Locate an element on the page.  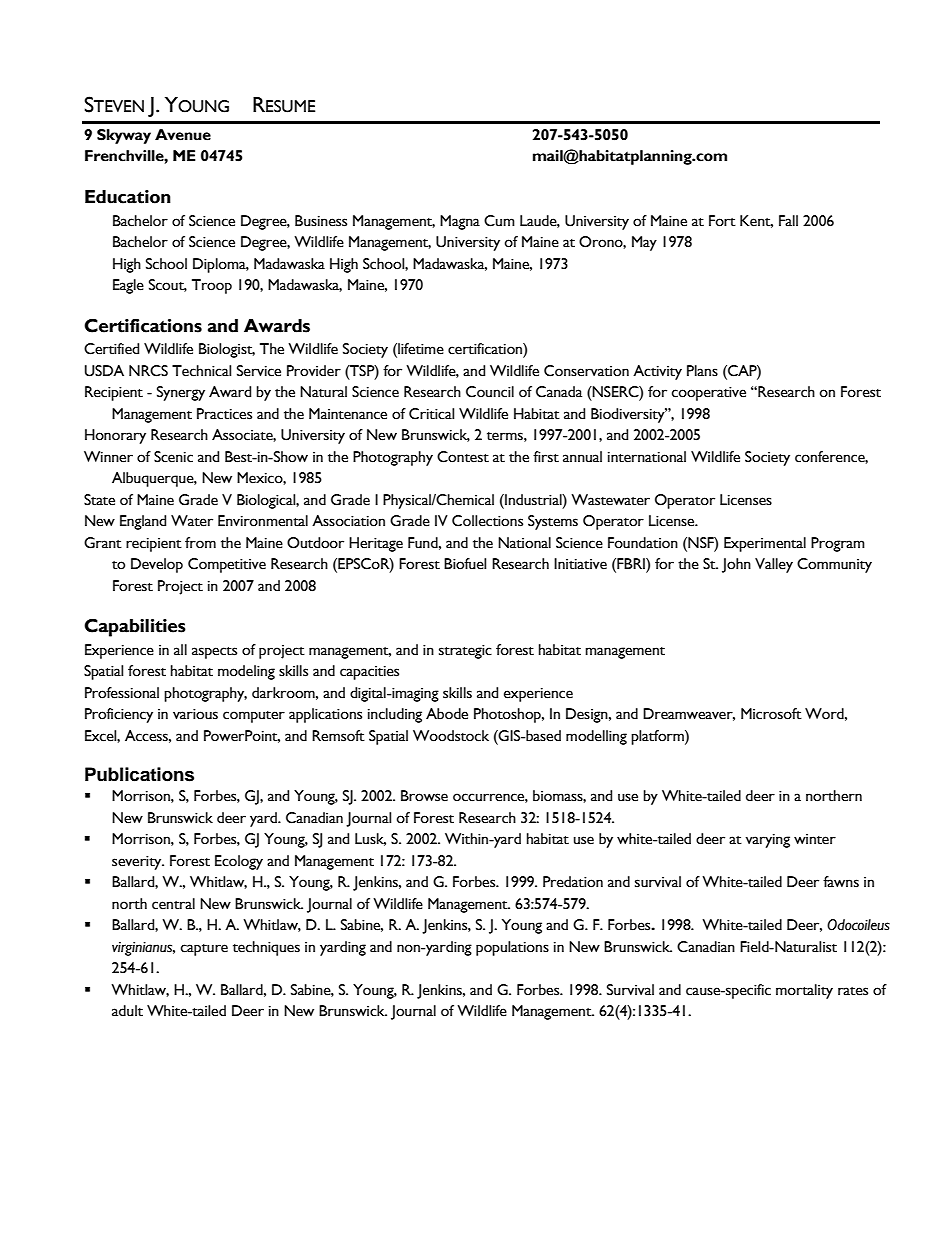
Valley is located at coordinates (774, 565).
